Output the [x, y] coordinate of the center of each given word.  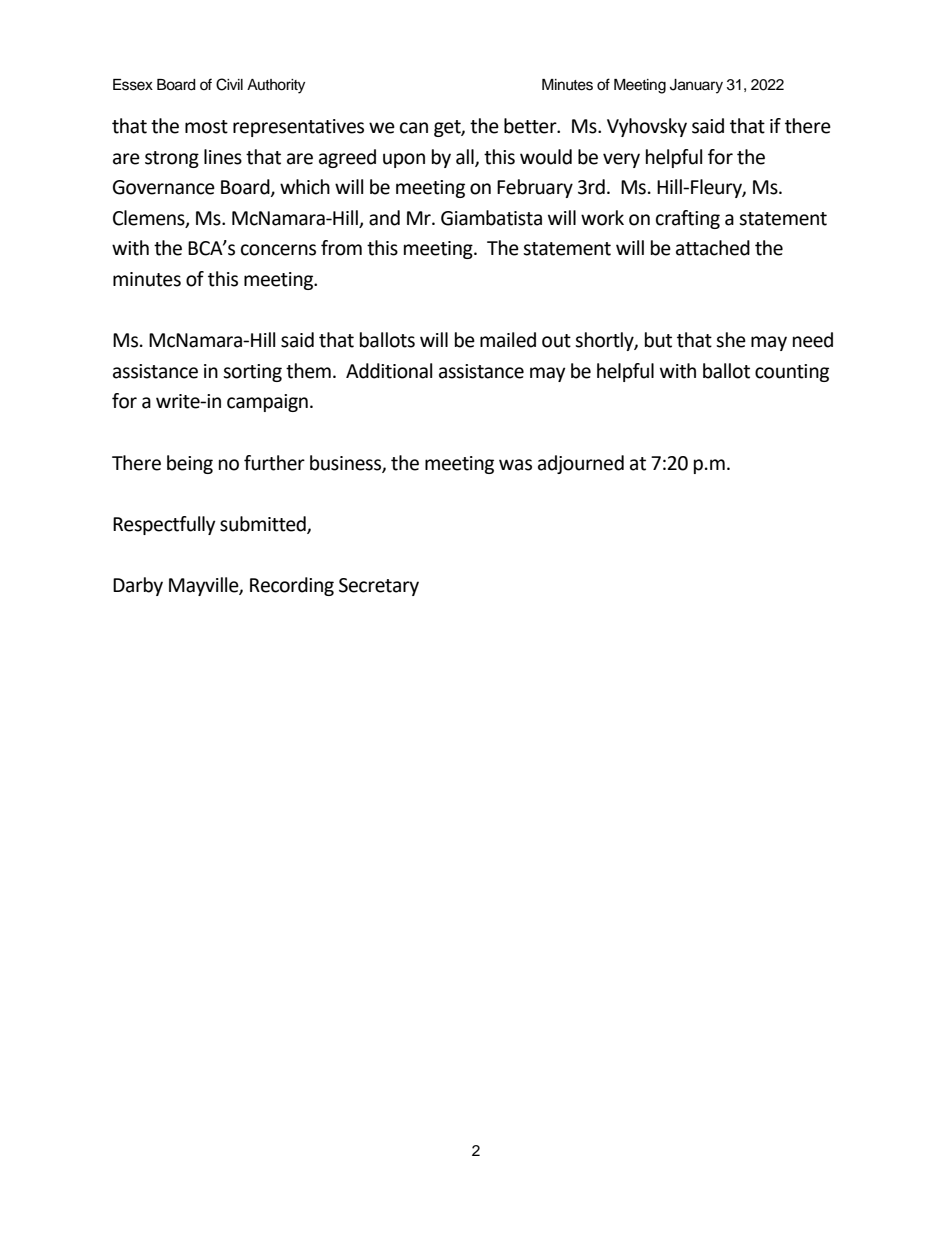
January [696, 86]
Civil [229, 84]
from [341, 248]
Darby [138, 586]
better [531, 126]
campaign [267, 403]
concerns [278, 250]
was [515, 465]
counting [792, 373]
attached [713, 248]
